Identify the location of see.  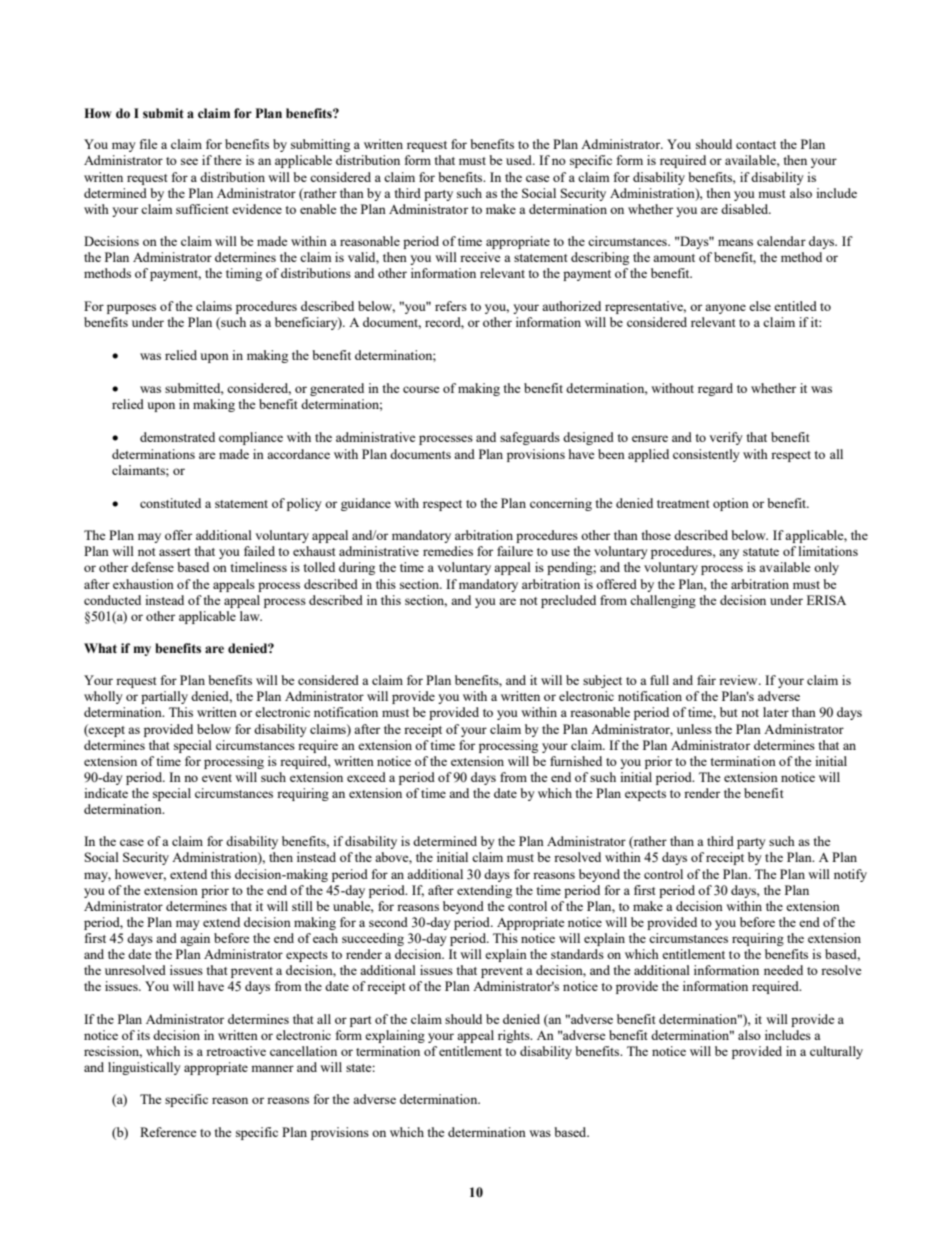
(189, 161).
